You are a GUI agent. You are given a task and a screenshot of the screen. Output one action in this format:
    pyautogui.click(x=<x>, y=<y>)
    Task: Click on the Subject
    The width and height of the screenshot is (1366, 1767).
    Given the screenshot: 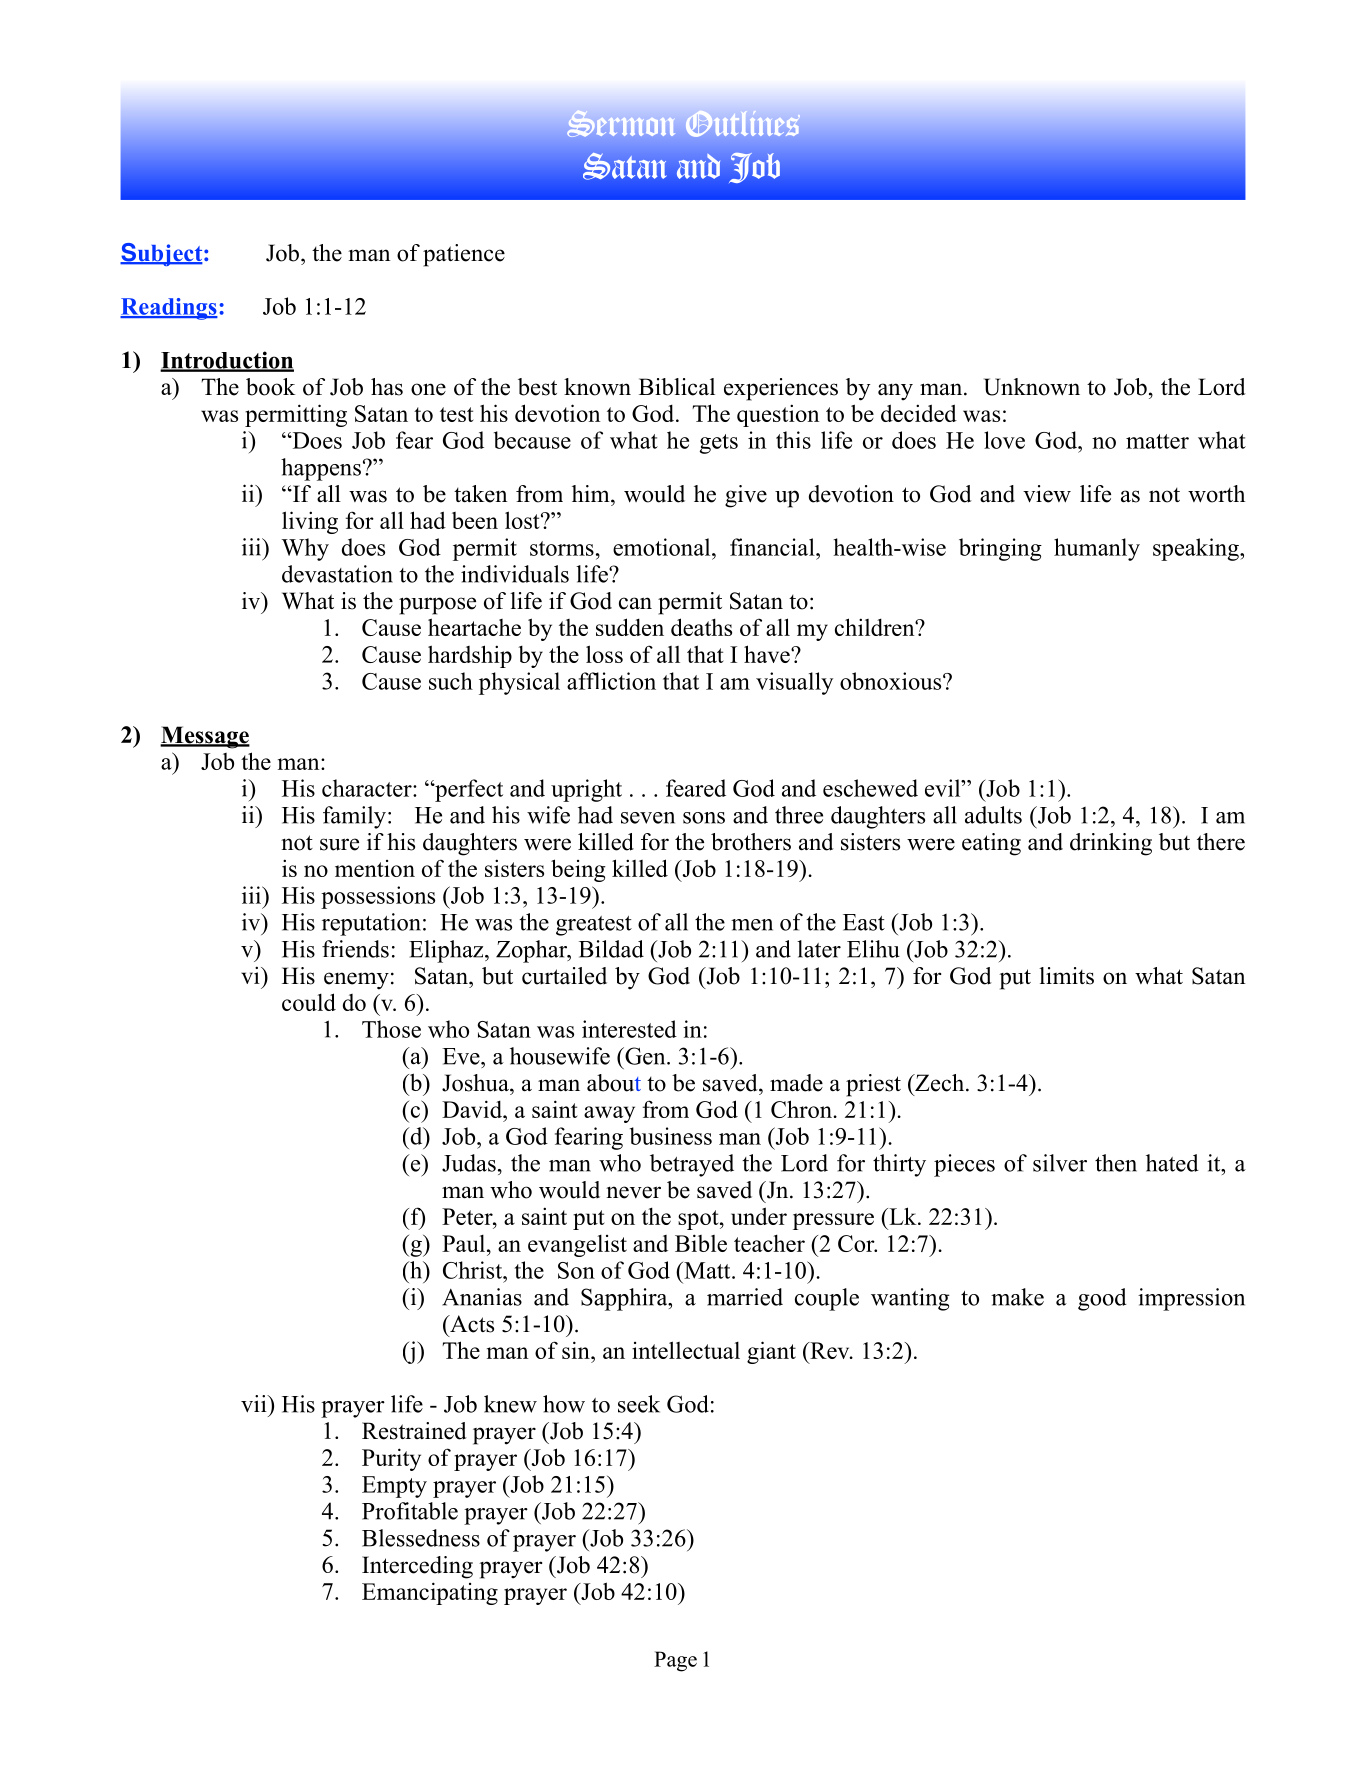 What is the action you would take?
    pyautogui.click(x=162, y=254)
